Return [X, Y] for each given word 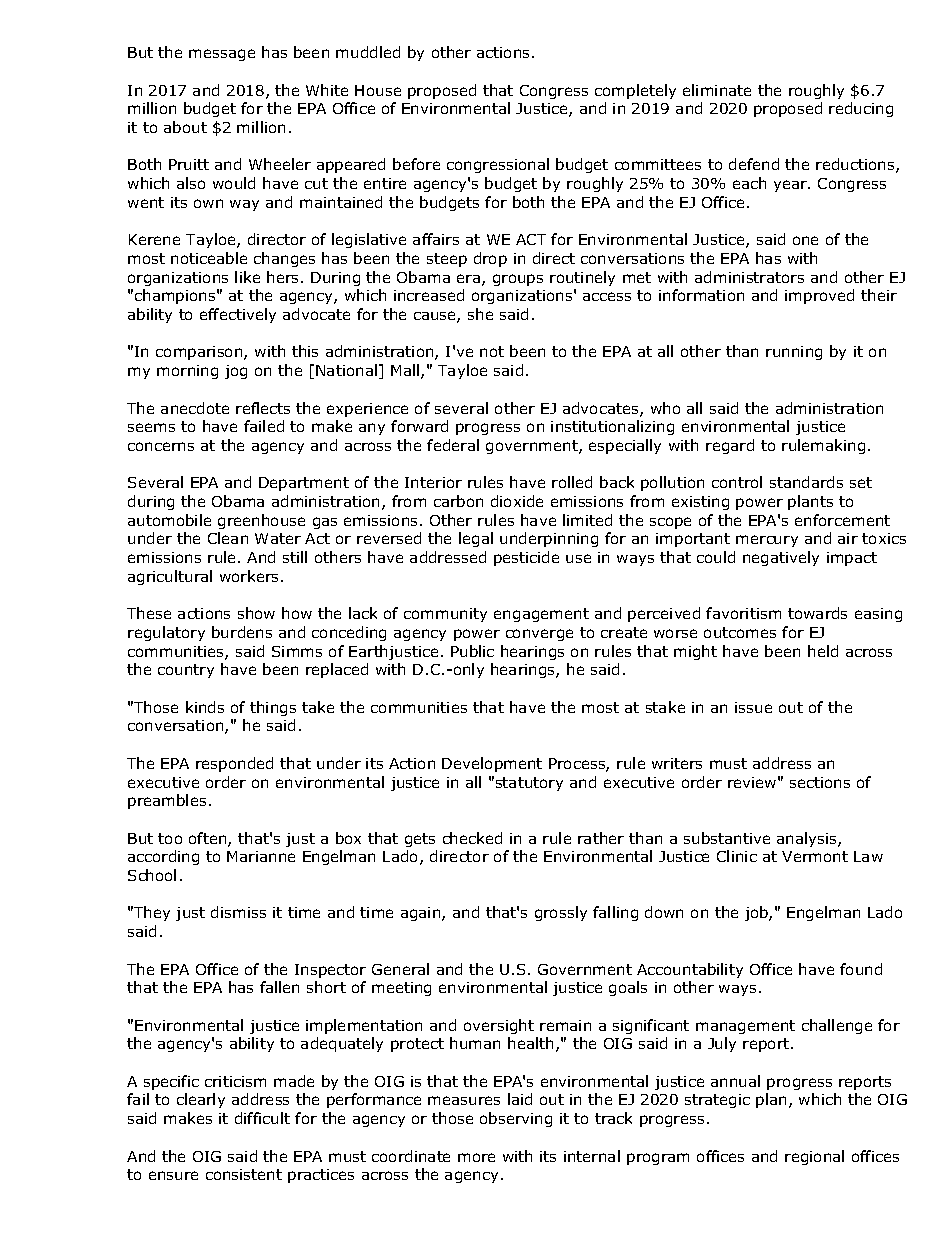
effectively [238, 315]
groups [518, 280]
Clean [228, 538]
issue [753, 707]
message [222, 55]
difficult [262, 1118]
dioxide [517, 501]
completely [635, 91]
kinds [205, 707]
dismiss [238, 912]
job [757, 913]
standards [806, 482]
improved [819, 296]
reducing [861, 109]
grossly [561, 913]
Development [492, 764]
